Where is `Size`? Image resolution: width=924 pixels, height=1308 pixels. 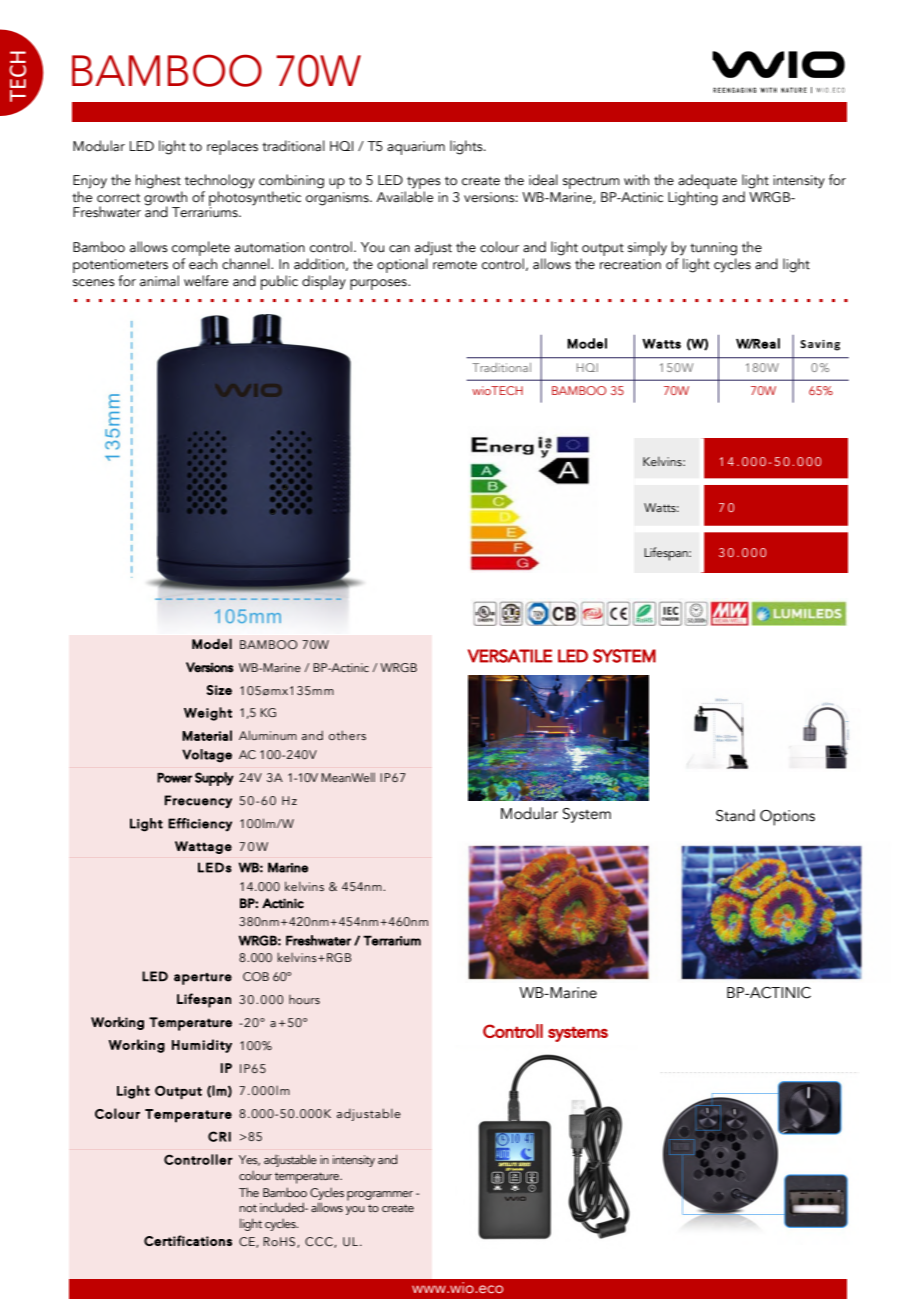 Size is located at coordinates (219, 690).
